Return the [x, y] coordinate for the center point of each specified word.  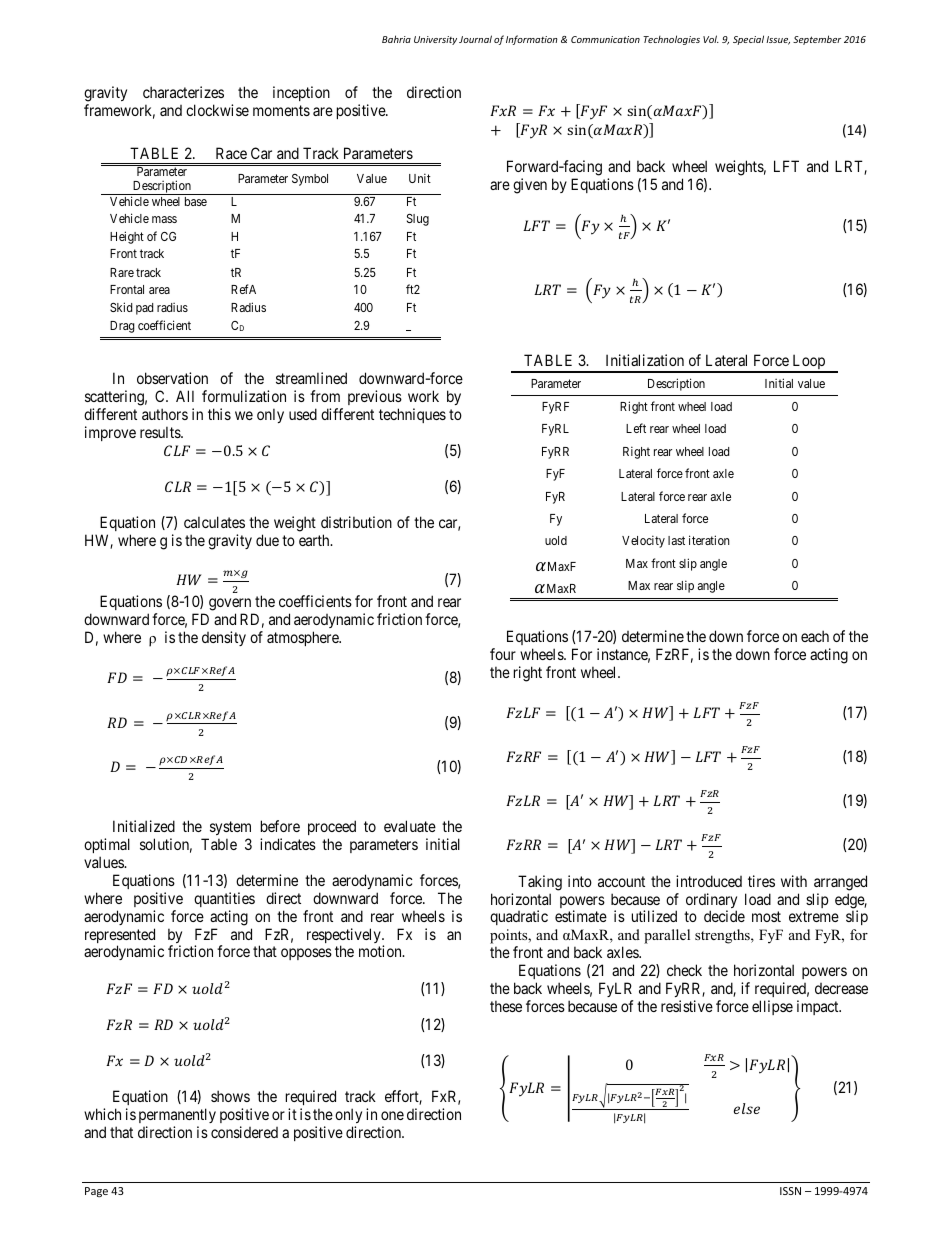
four [503, 654]
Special [748, 40]
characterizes [183, 92]
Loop [808, 363]
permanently [177, 1115]
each [815, 636]
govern [230, 604]
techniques [412, 415]
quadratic [519, 917]
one [392, 1115]
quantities [224, 899]
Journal [475, 39]
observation [172, 378]
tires [761, 881]
